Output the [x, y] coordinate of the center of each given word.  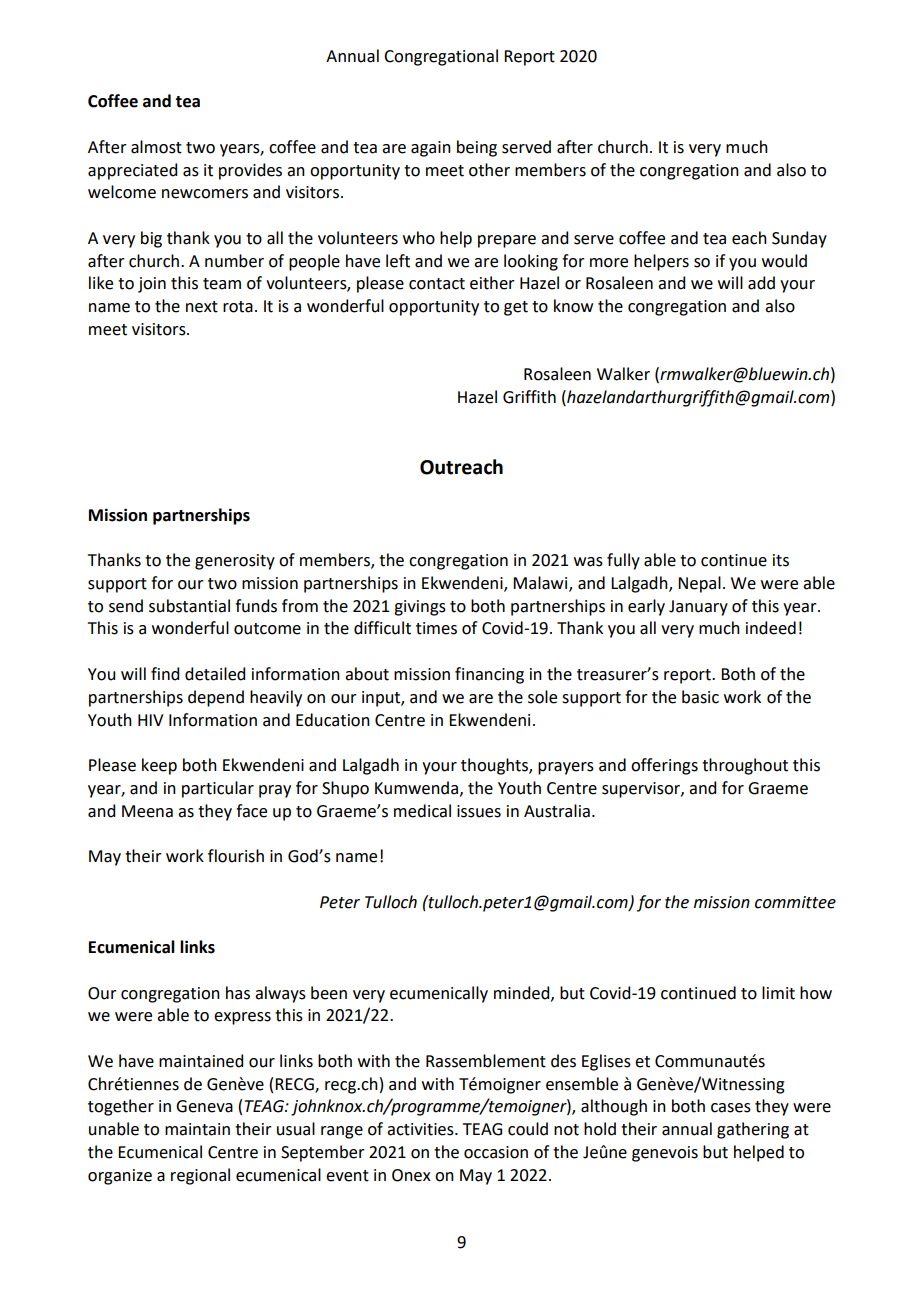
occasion [496, 1152]
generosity [235, 562]
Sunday [799, 239]
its [781, 560]
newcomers [205, 194]
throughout [745, 766]
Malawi [541, 584]
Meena [147, 811]
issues [479, 811]
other [489, 170]
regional [200, 1176]
